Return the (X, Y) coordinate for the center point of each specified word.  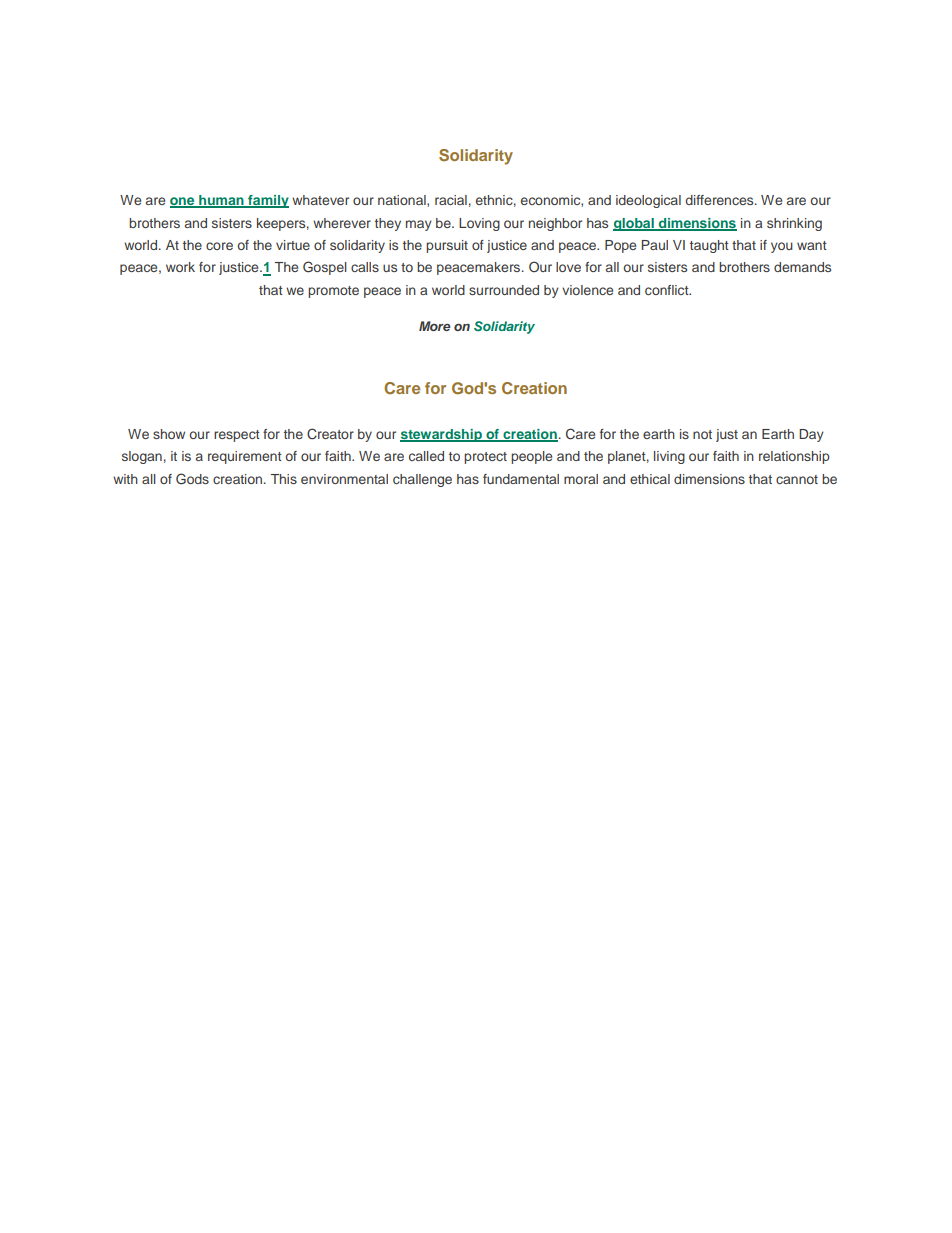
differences (720, 200)
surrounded (504, 290)
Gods (192, 479)
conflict (668, 290)
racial (451, 200)
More (434, 326)
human (221, 201)
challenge (422, 480)
